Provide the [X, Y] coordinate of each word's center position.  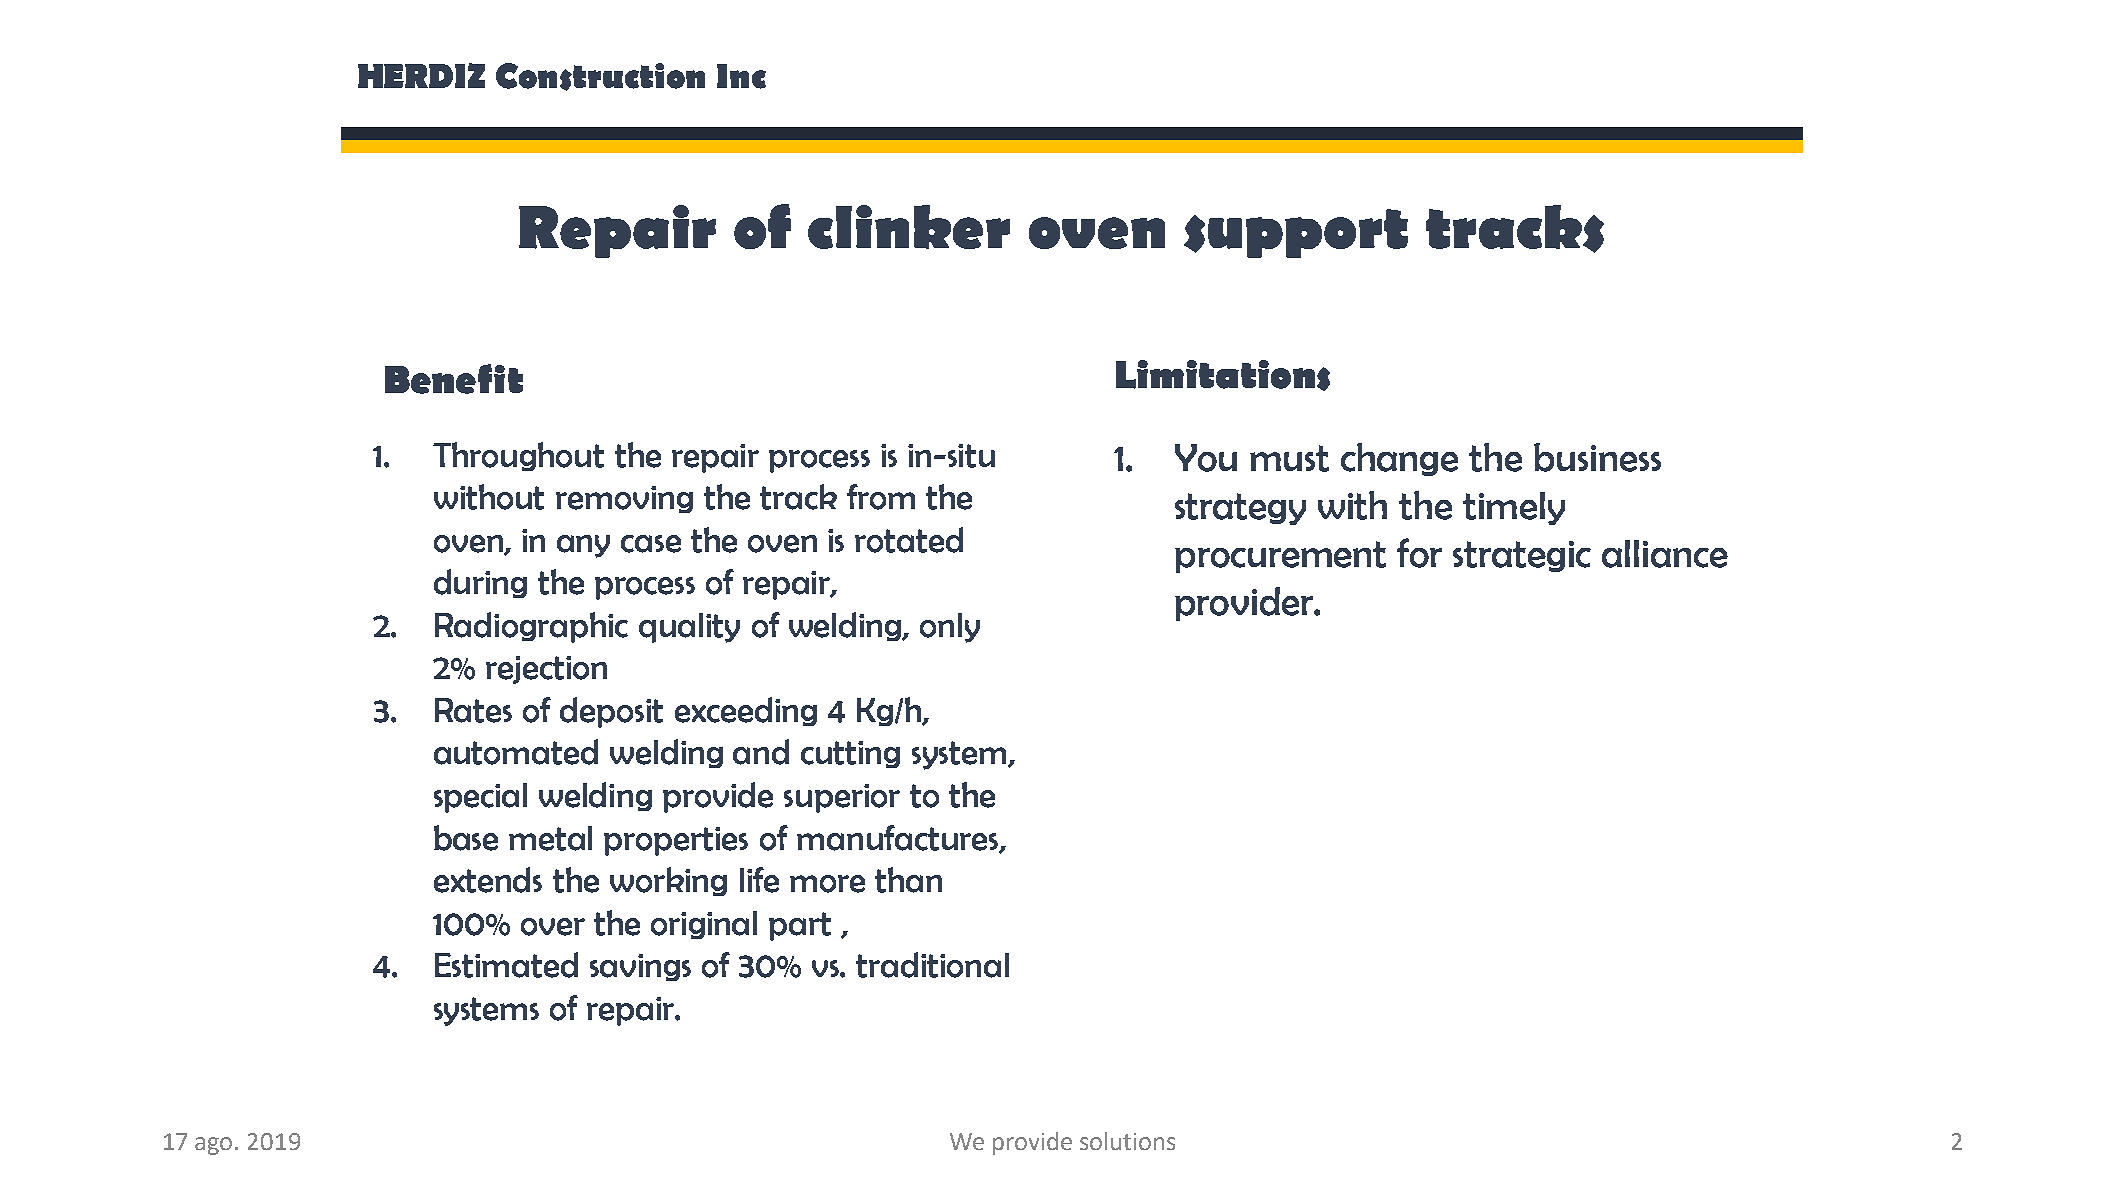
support [1296, 233]
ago [215, 1146]
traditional [932, 965]
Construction [600, 77]
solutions [1127, 1141]
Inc [741, 76]
